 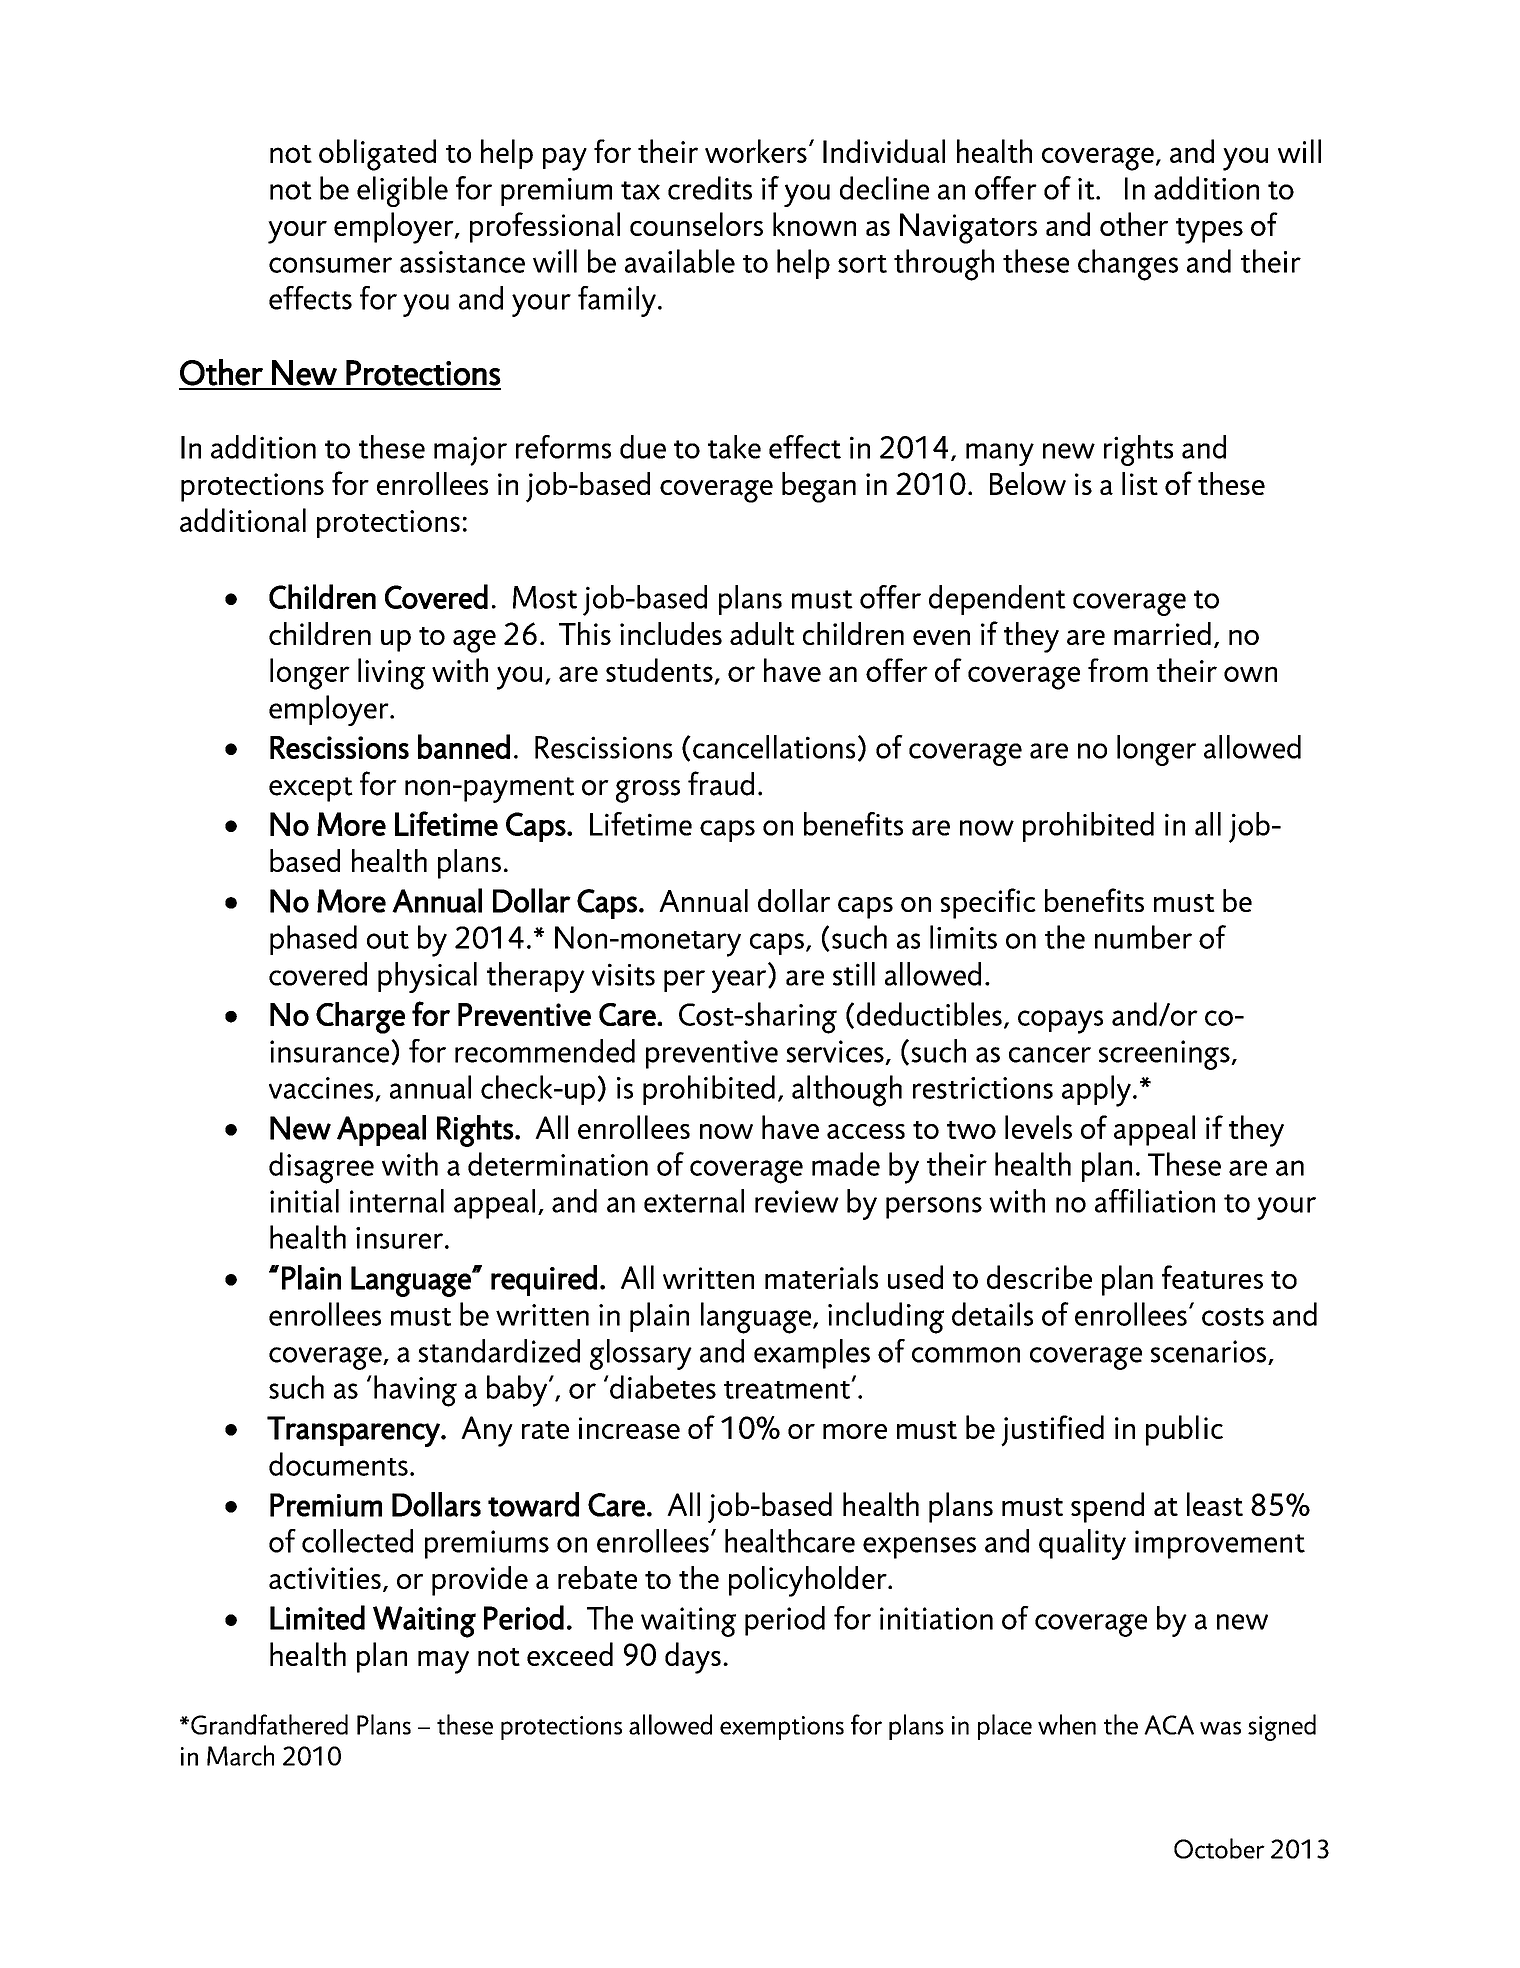 I want to click on Grandfathered, so click(x=269, y=1724).
